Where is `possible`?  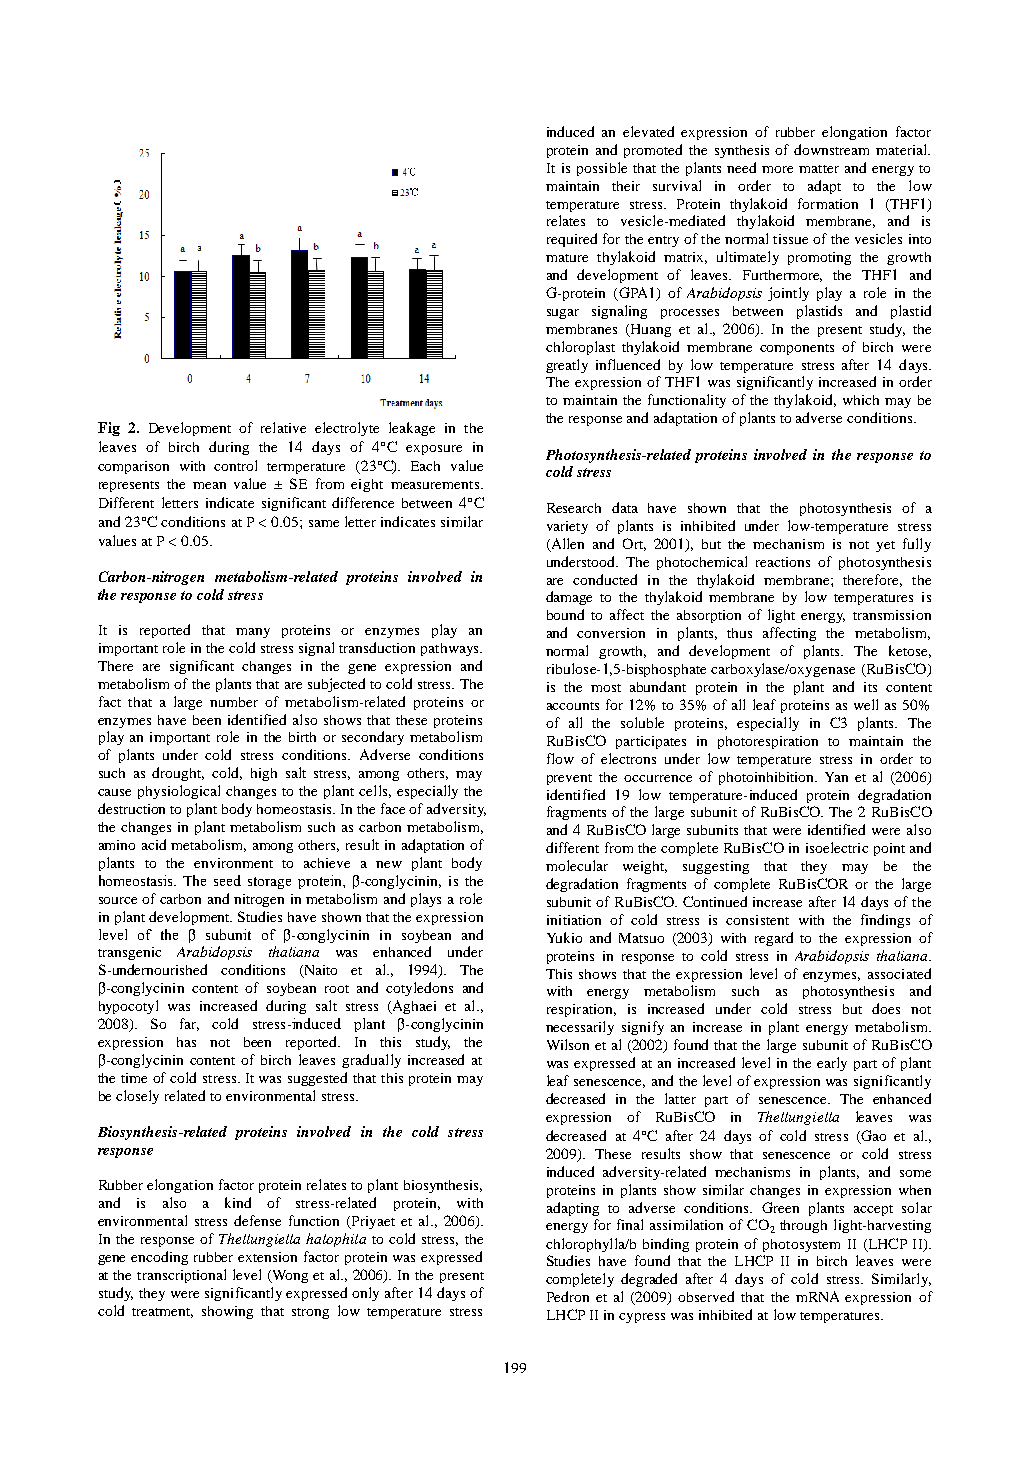
possible is located at coordinates (602, 169).
